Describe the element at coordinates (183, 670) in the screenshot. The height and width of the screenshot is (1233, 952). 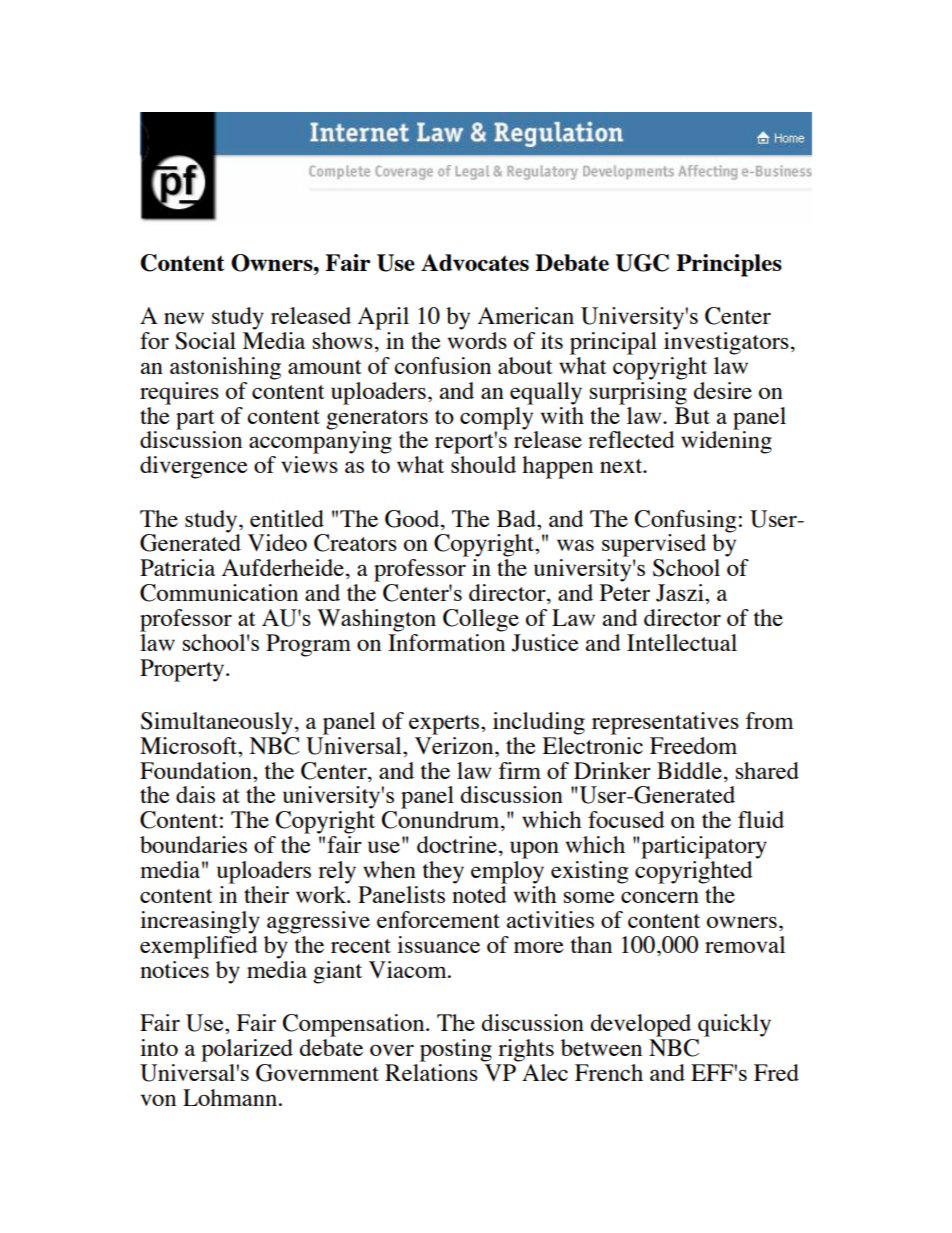
I see `Property` at that location.
